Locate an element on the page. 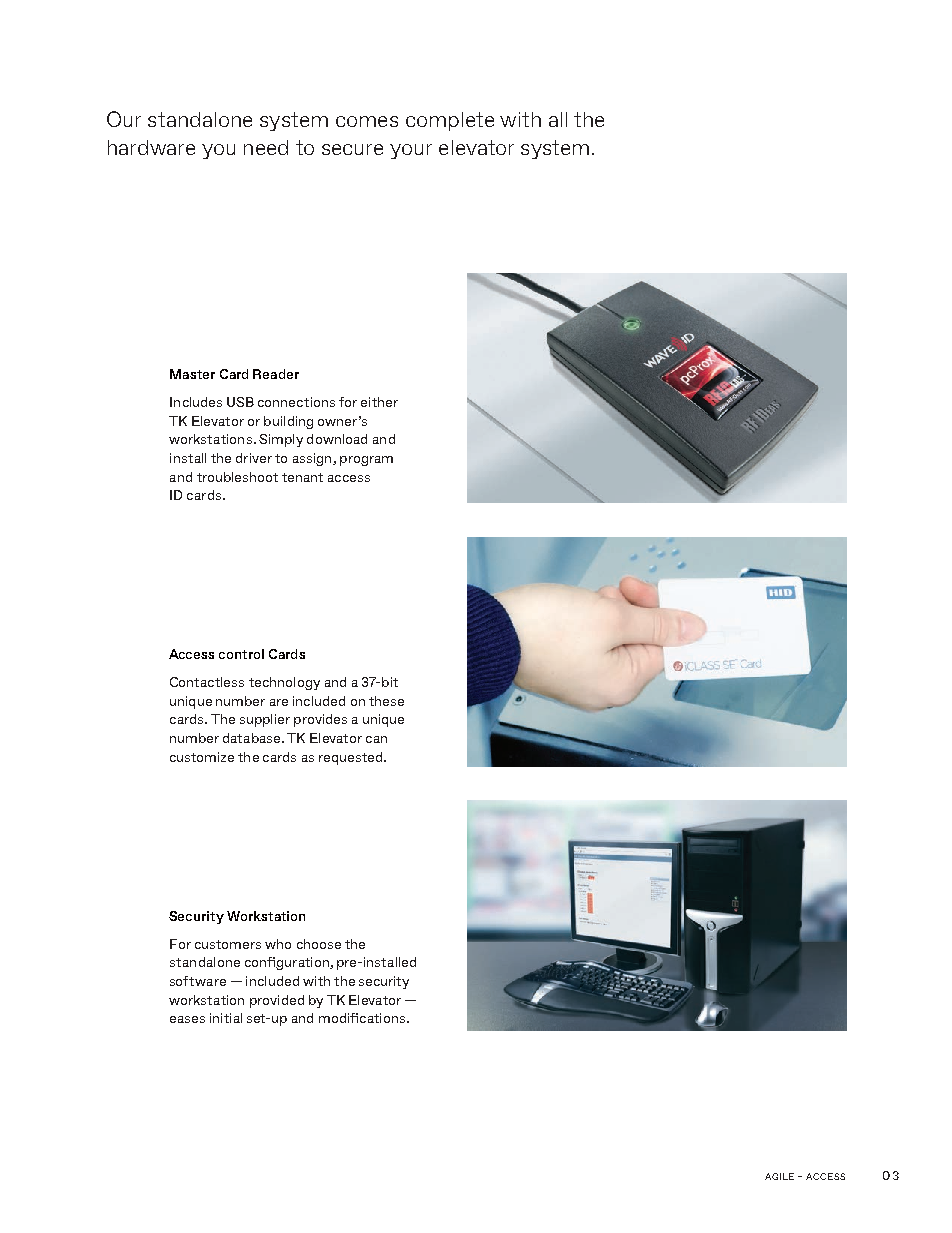 The width and height of the document is (952, 1233). customers is located at coordinates (228, 944).
